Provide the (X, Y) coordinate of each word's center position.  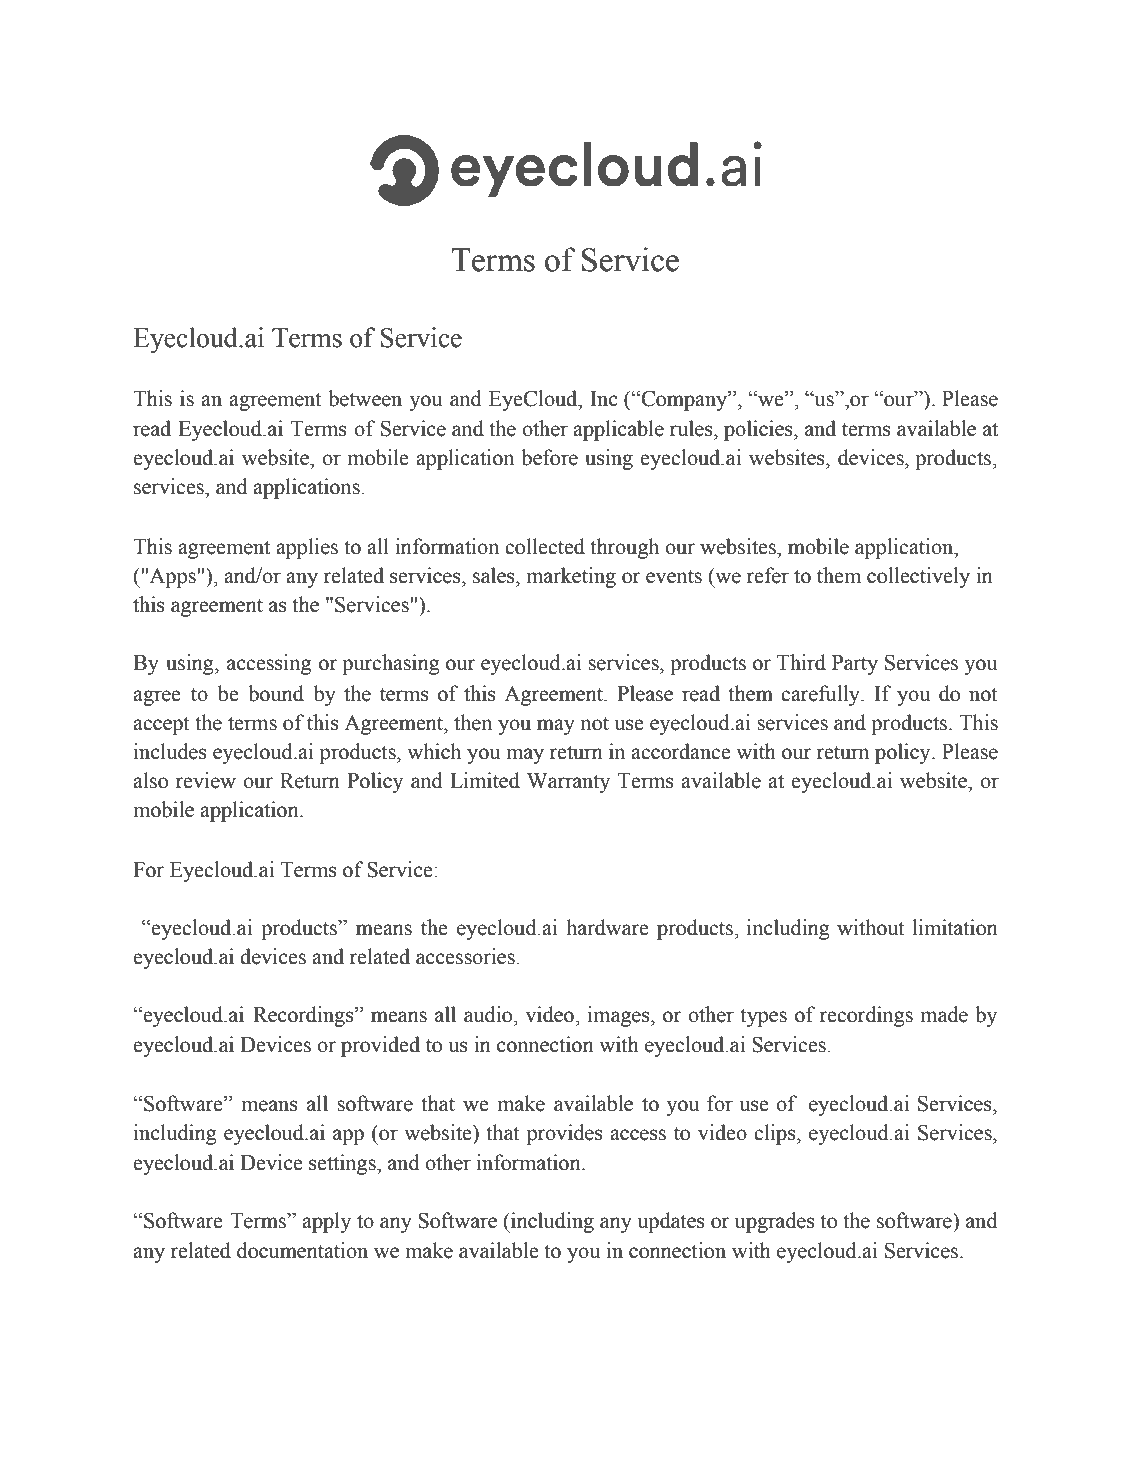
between (365, 398)
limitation (955, 927)
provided (380, 1046)
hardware (607, 927)
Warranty (568, 783)
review (206, 780)
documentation (302, 1250)
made (944, 1014)
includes (170, 751)
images (620, 1016)
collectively (918, 577)
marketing (571, 577)
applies (307, 548)
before (549, 457)
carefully (821, 695)
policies (759, 430)
